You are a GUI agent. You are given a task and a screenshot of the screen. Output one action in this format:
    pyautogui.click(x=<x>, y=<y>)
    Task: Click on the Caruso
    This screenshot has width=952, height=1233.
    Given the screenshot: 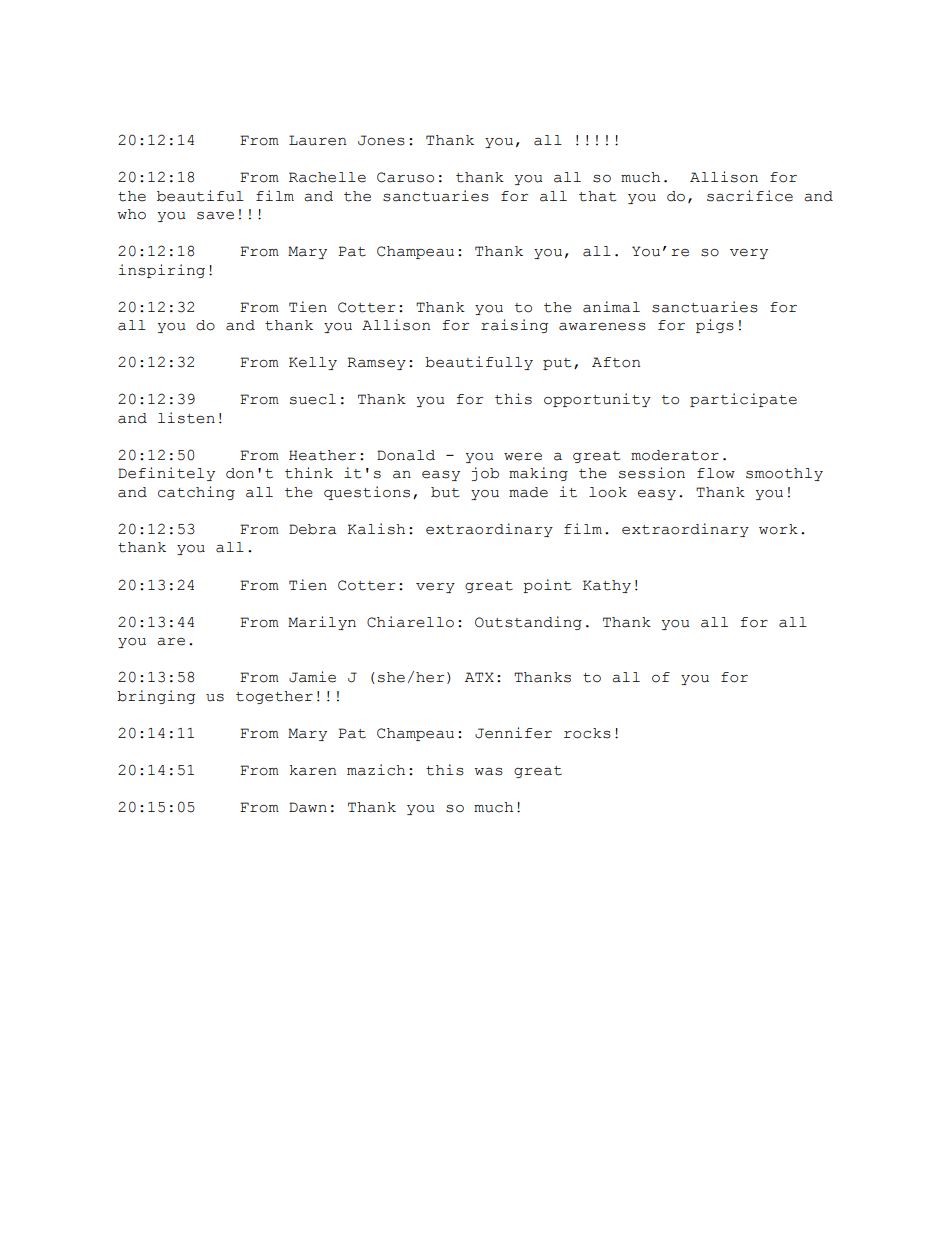 What is the action you would take?
    pyautogui.click(x=405, y=177)
